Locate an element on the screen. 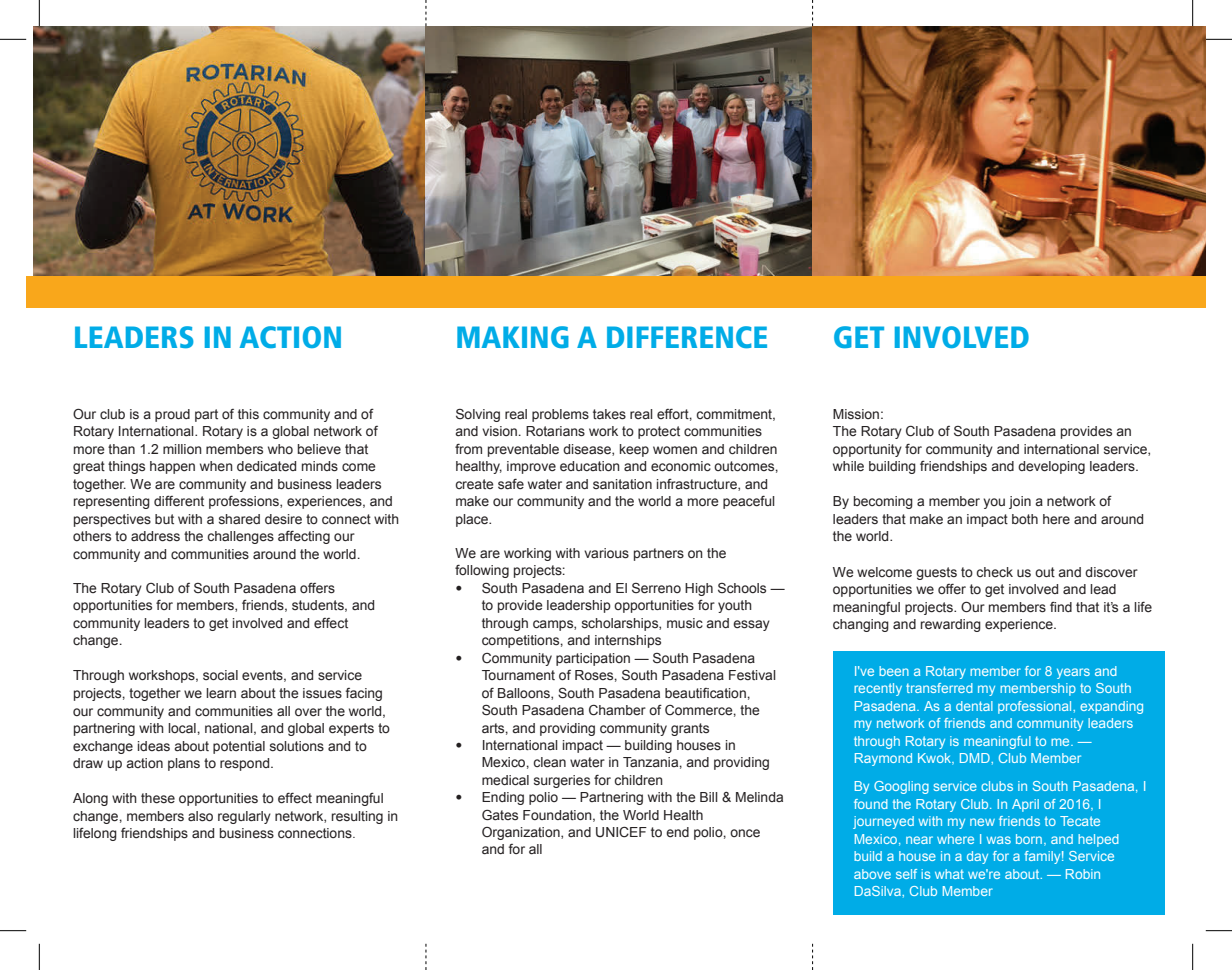 The height and width of the screenshot is (970, 1232). music is located at coordinates (685, 623).
